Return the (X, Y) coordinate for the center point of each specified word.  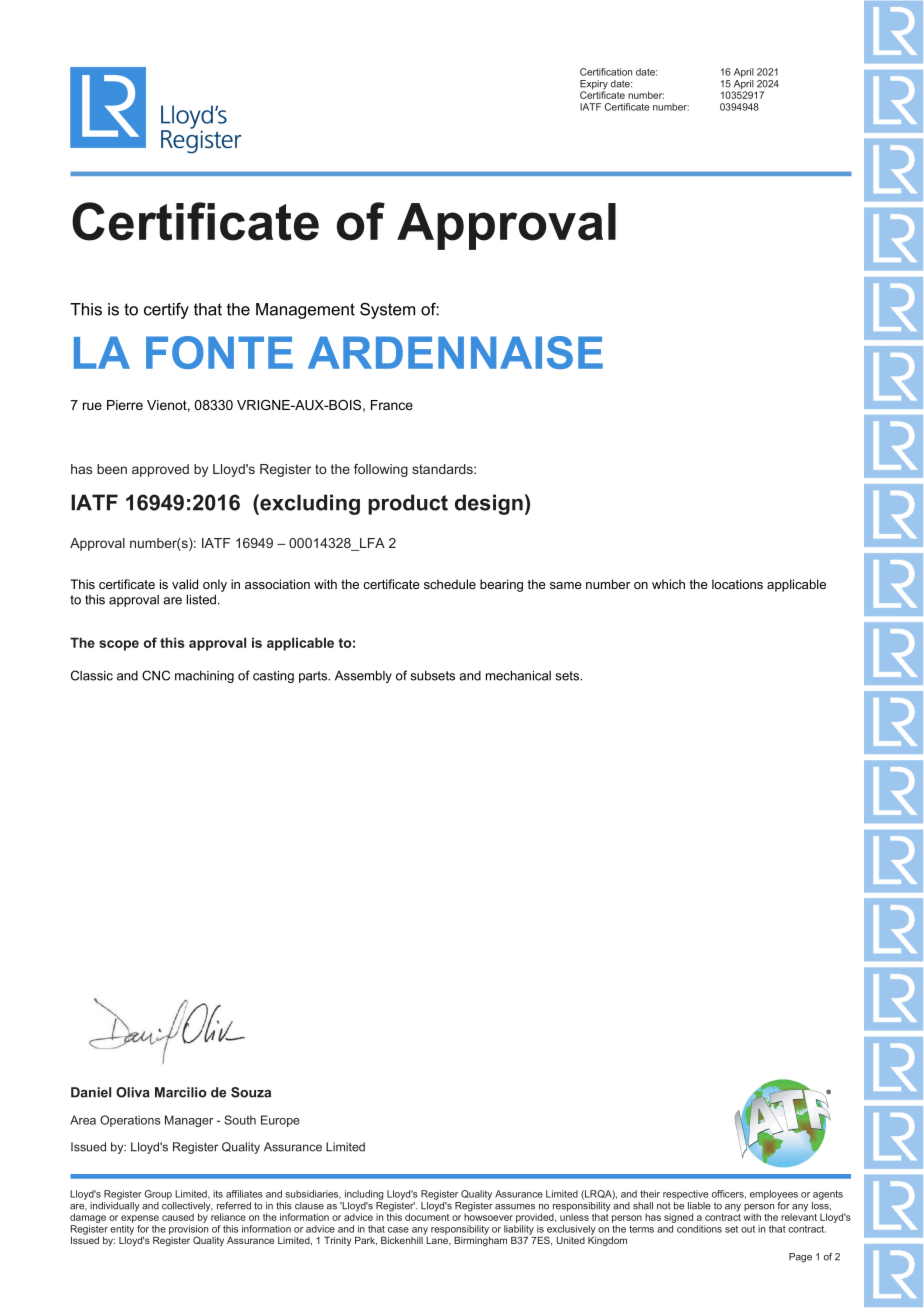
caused (178, 1217)
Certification (606, 72)
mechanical (518, 675)
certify (166, 311)
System (387, 311)
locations (737, 584)
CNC (156, 675)
